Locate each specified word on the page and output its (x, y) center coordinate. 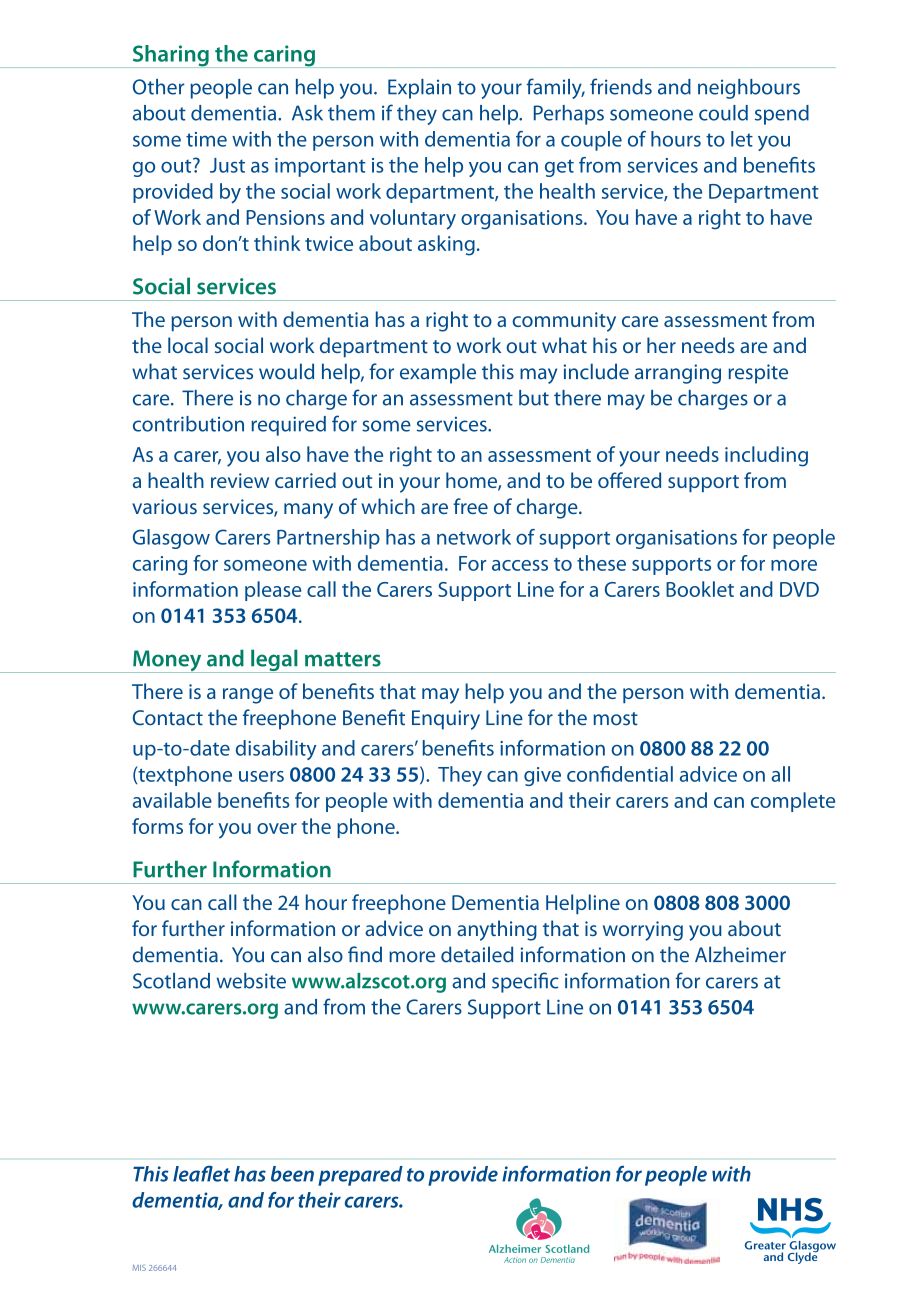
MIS (139, 1268)
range (248, 696)
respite (758, 374)
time (206, 139)
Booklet (700, 589)
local (188, 345)
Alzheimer (740, 954)
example (438, 373)
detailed (477, 954)
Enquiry (446, 720)
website (251, 981)
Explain (419, 89)
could (723, 113)
